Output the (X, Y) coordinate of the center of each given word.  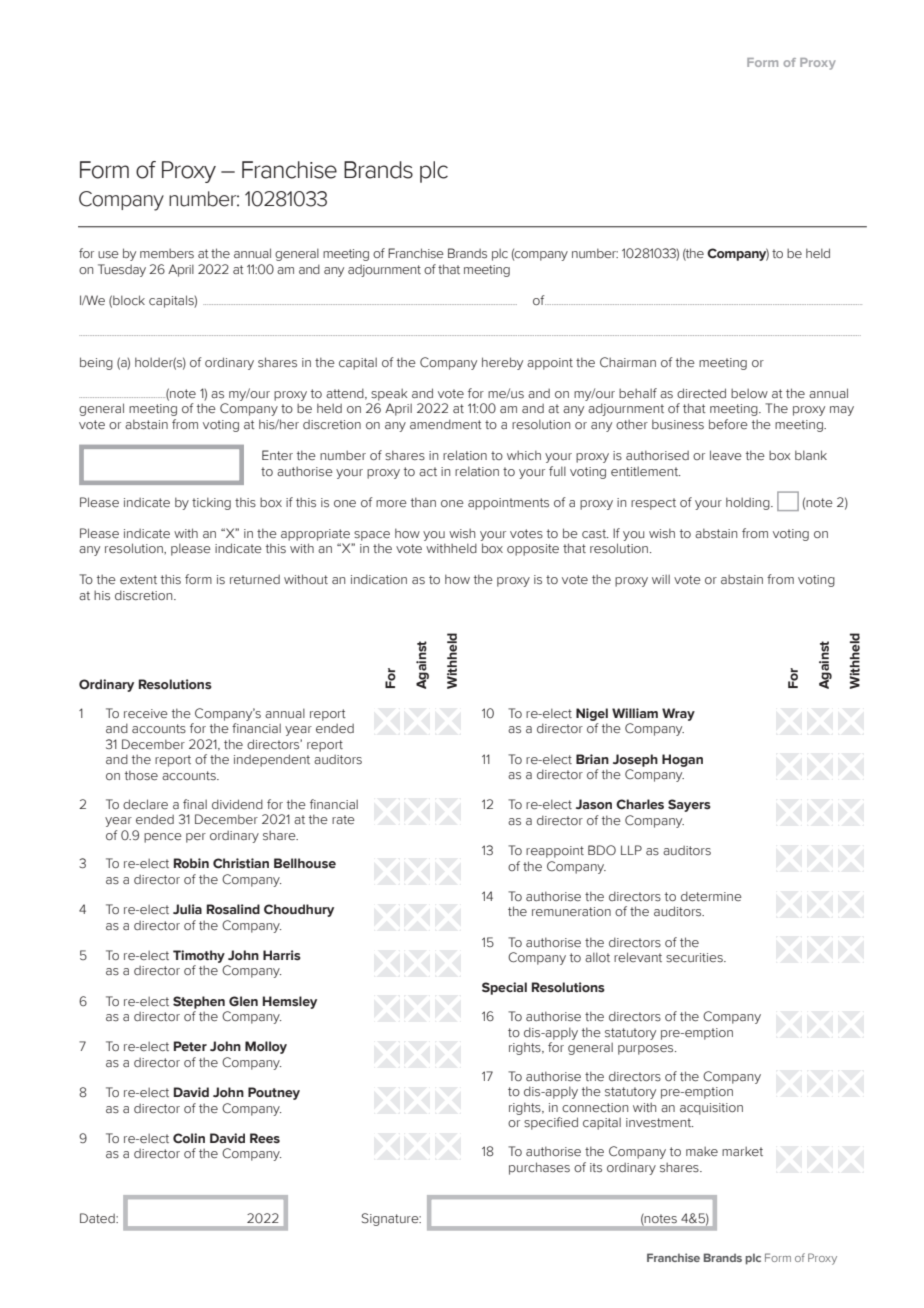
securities (695, 957)
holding (749, 503)
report (173, 761)
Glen (243, 1001)
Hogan (682, 760)
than (423, 502)
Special (504, 988)
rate (343, 819)
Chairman (628, 362)
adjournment (384, 271)
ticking (211, 503)
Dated (98, 1218)
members (167, 253)
